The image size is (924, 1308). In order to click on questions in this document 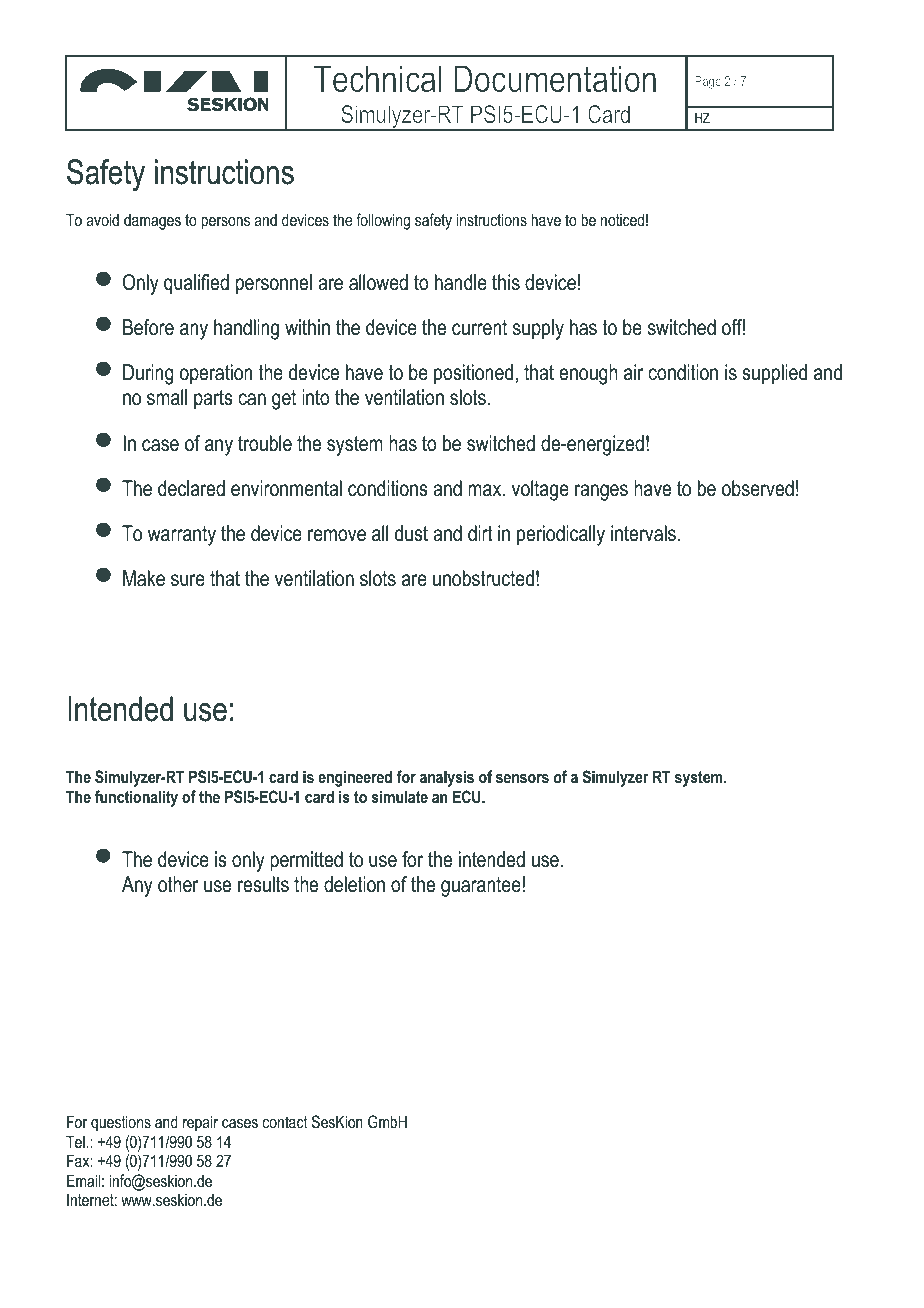, I will do `click(121, 1123)`.
